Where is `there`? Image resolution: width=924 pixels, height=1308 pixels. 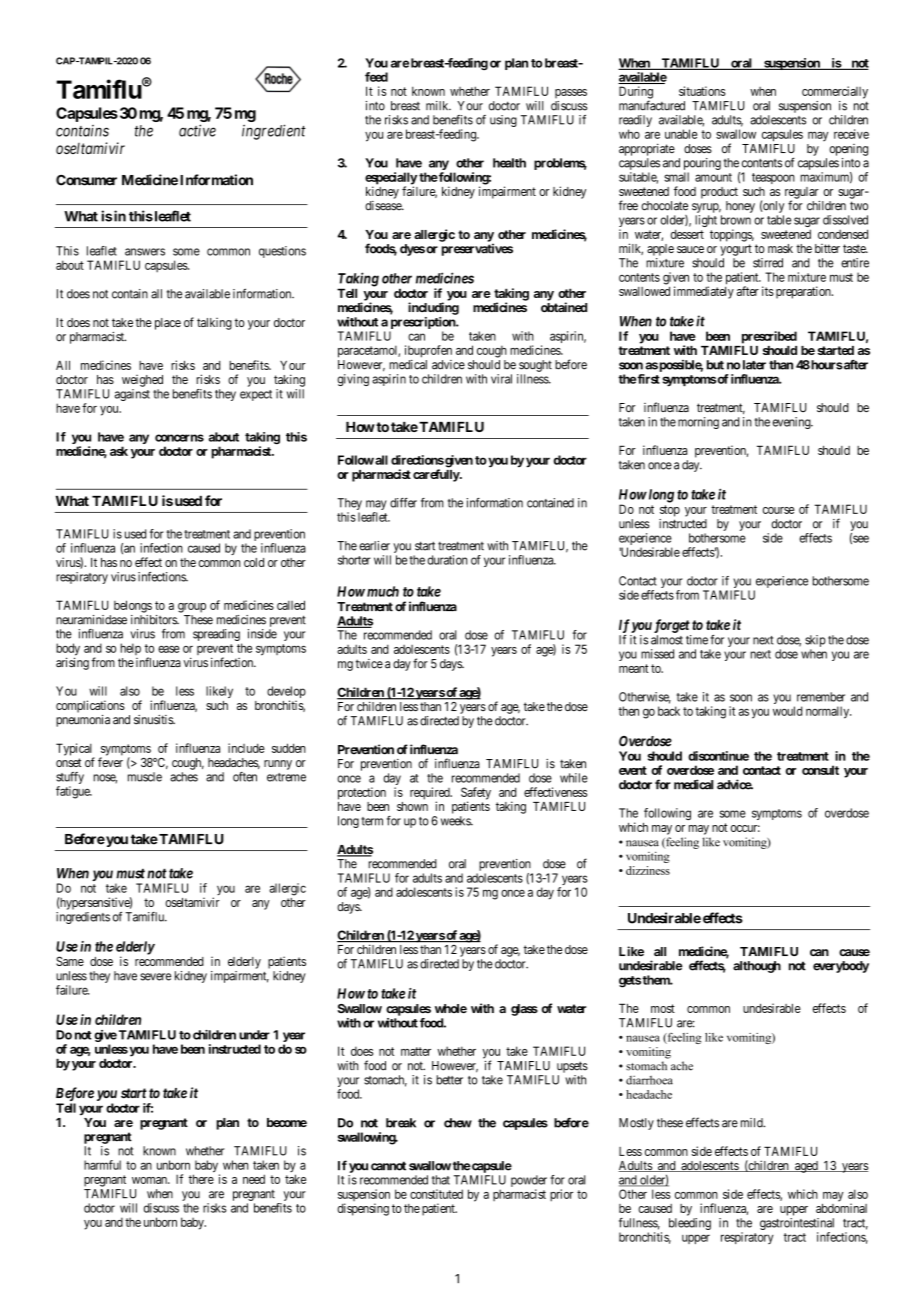
there is located at coordinates (201, 1179).
